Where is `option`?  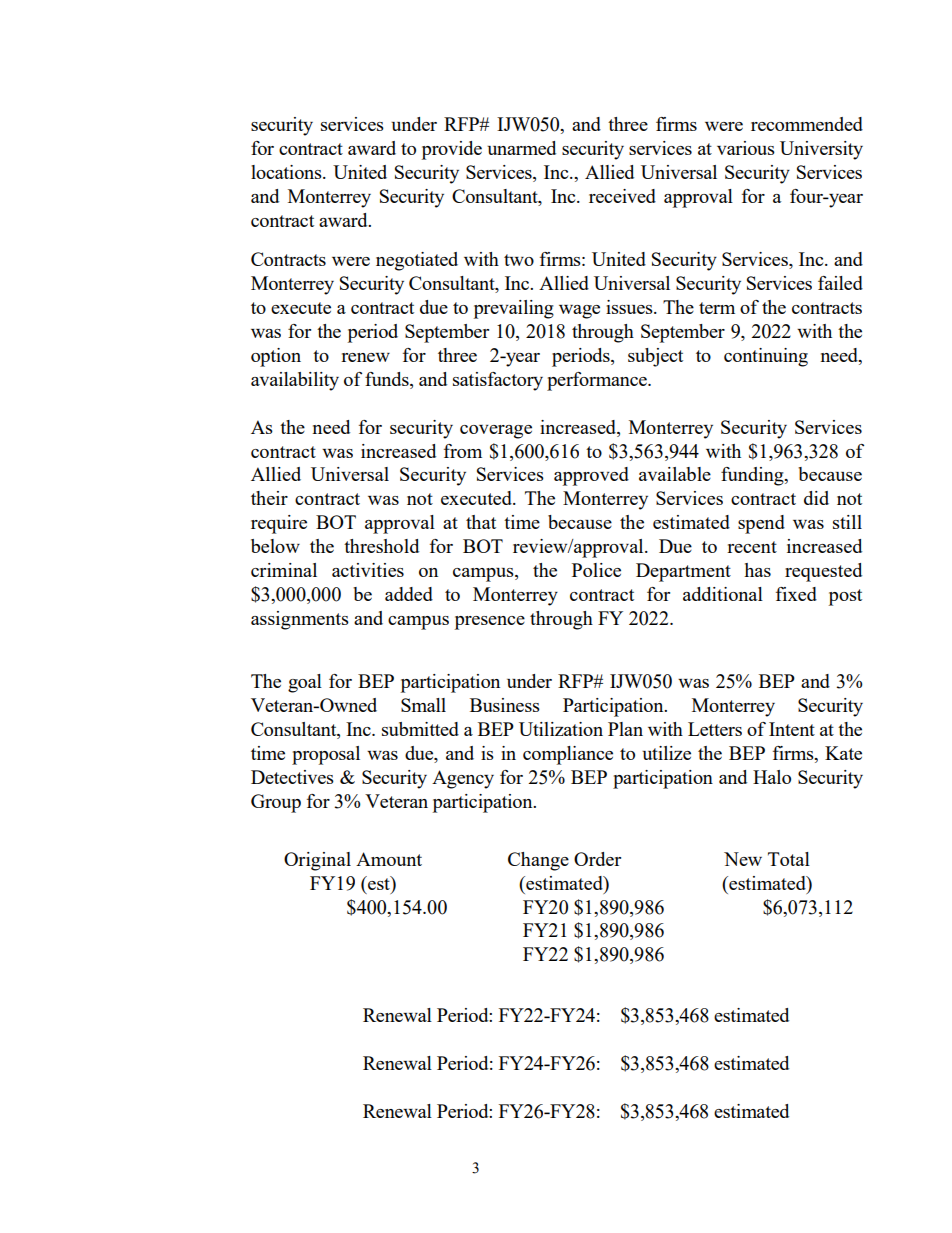 option is located at coordinates (276, 357).
